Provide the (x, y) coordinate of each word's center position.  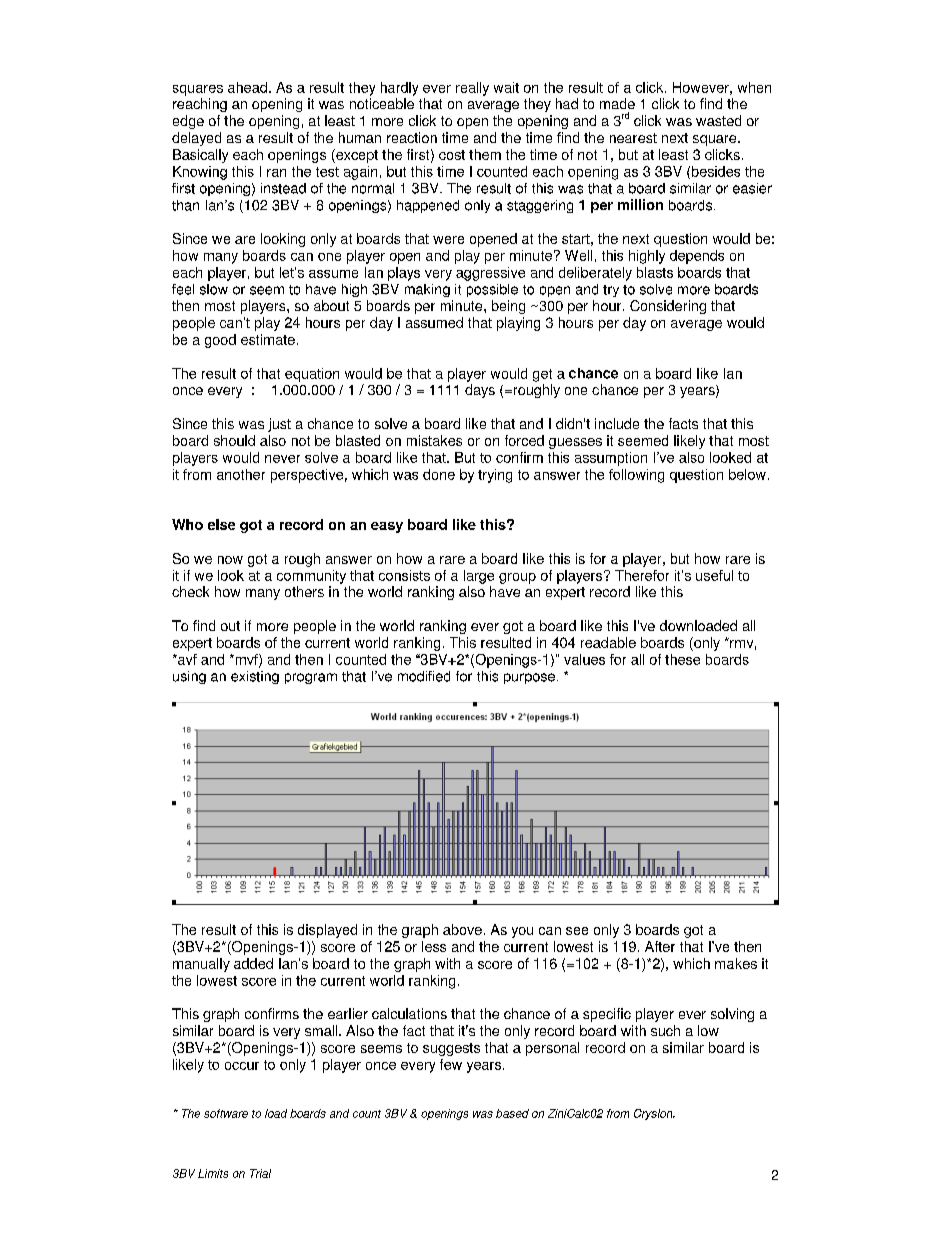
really (472, 89)
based (512, 1113)
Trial (260, 1173)
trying (495, 476)
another (241, 474)
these (682, 659)
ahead (249, 87)
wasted (718, 120)
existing (255, 677)
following (636, 476)
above (462, 929)
